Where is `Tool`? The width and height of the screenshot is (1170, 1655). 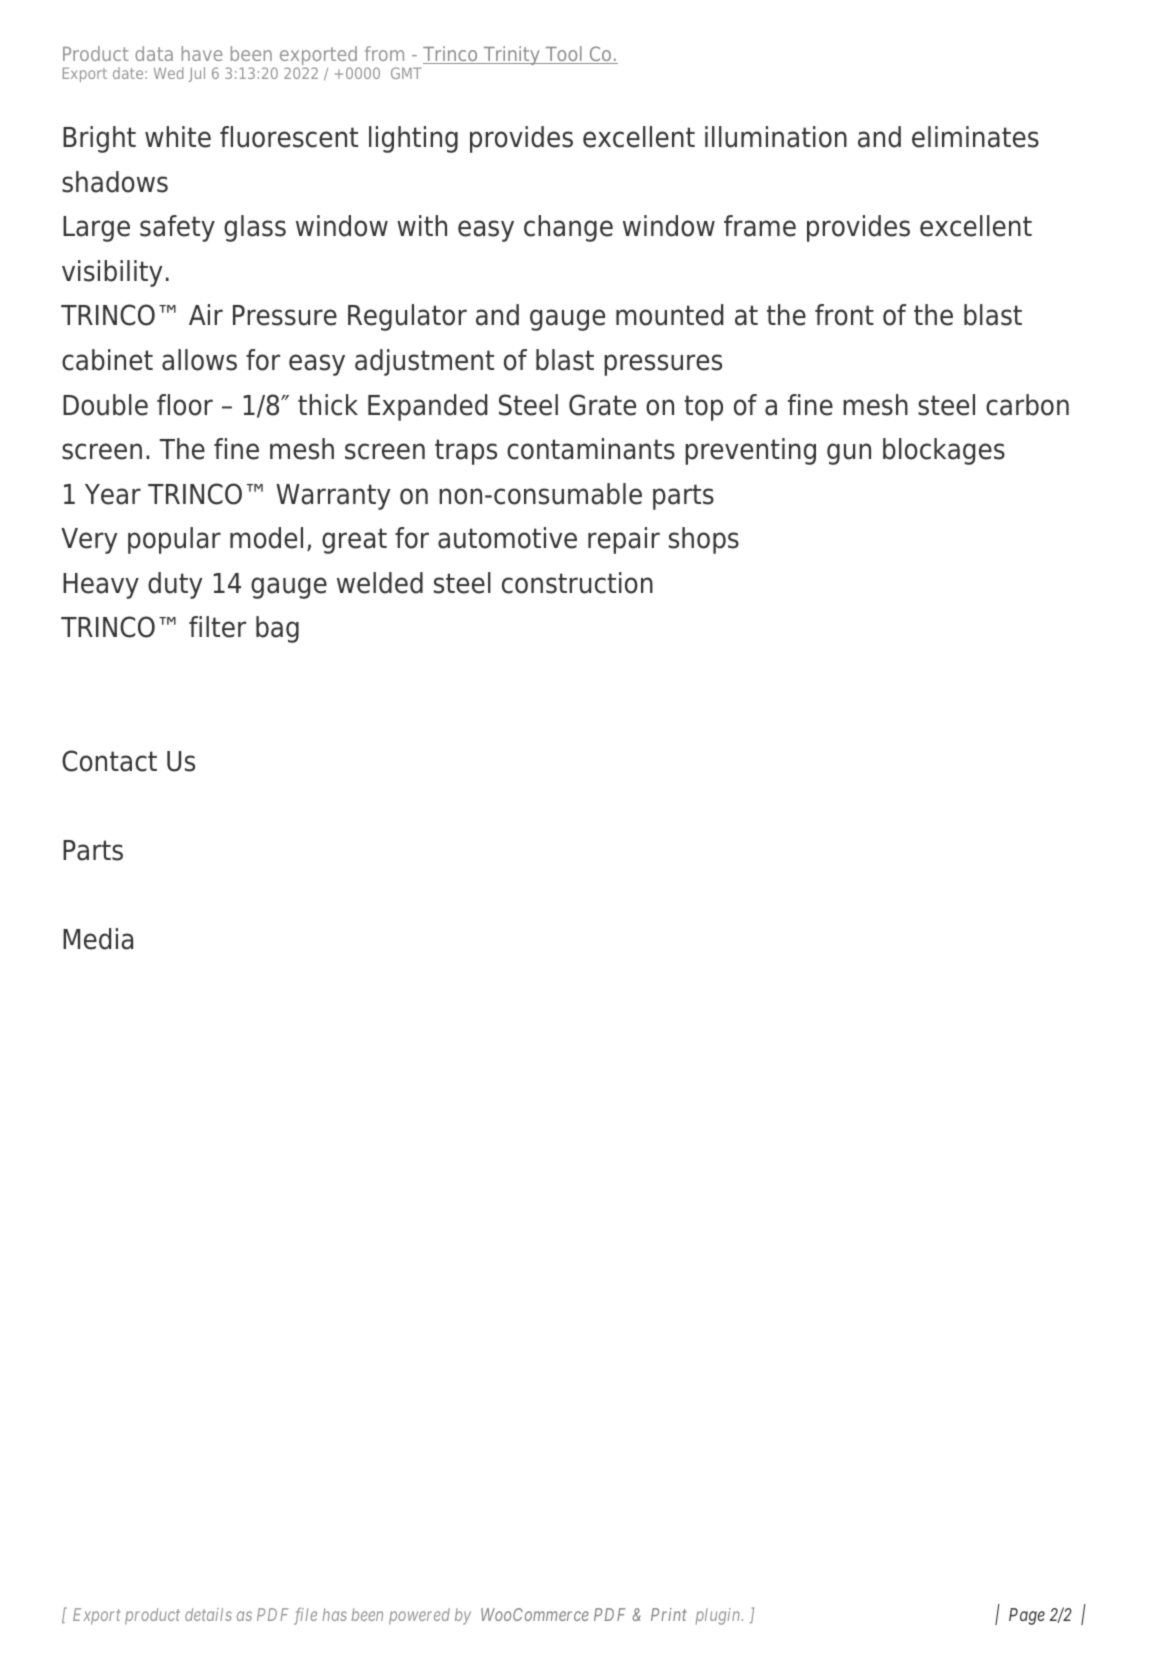
Tool is located at coordinates (563, 55).
